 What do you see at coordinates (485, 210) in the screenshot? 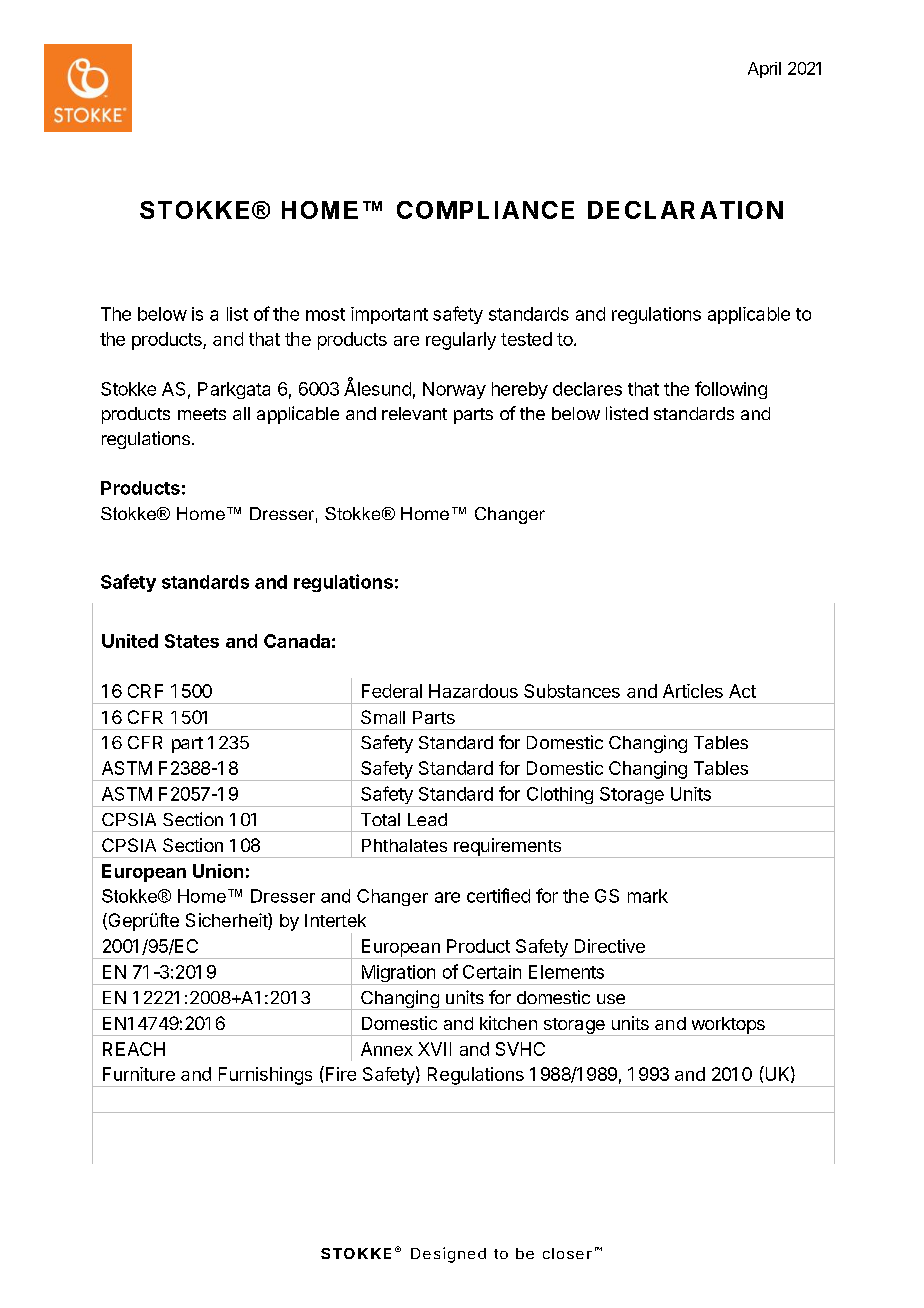
I see `COMPLIANCE` at bounding box center [485, 210].
